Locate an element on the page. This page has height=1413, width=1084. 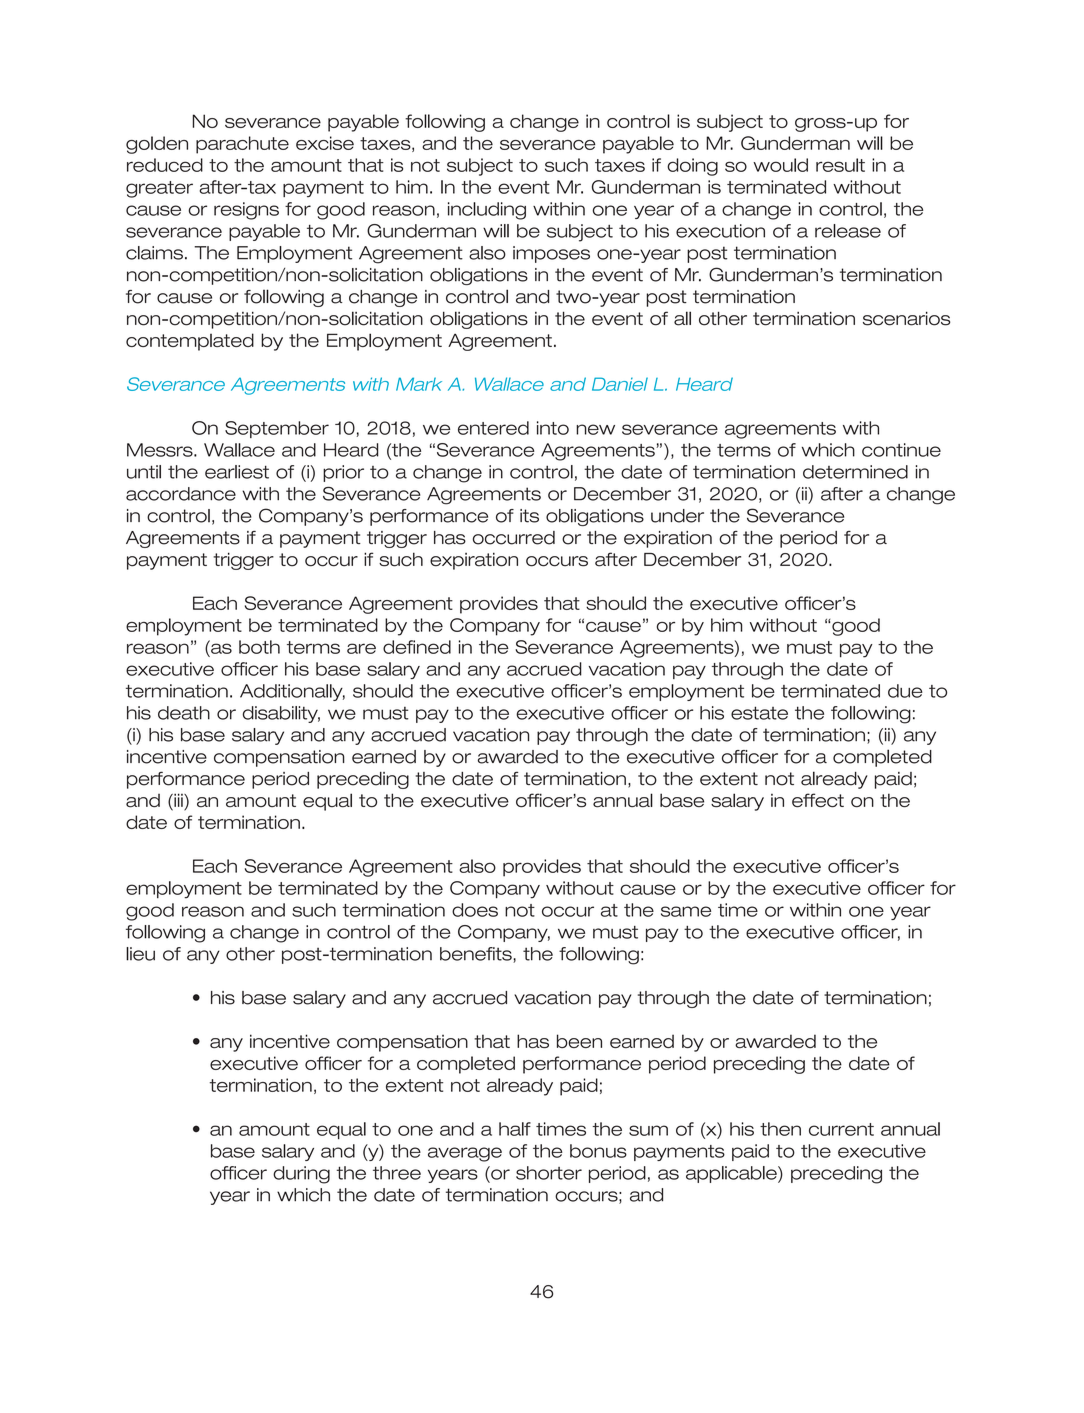
result is located at coordinates (840, 165).
